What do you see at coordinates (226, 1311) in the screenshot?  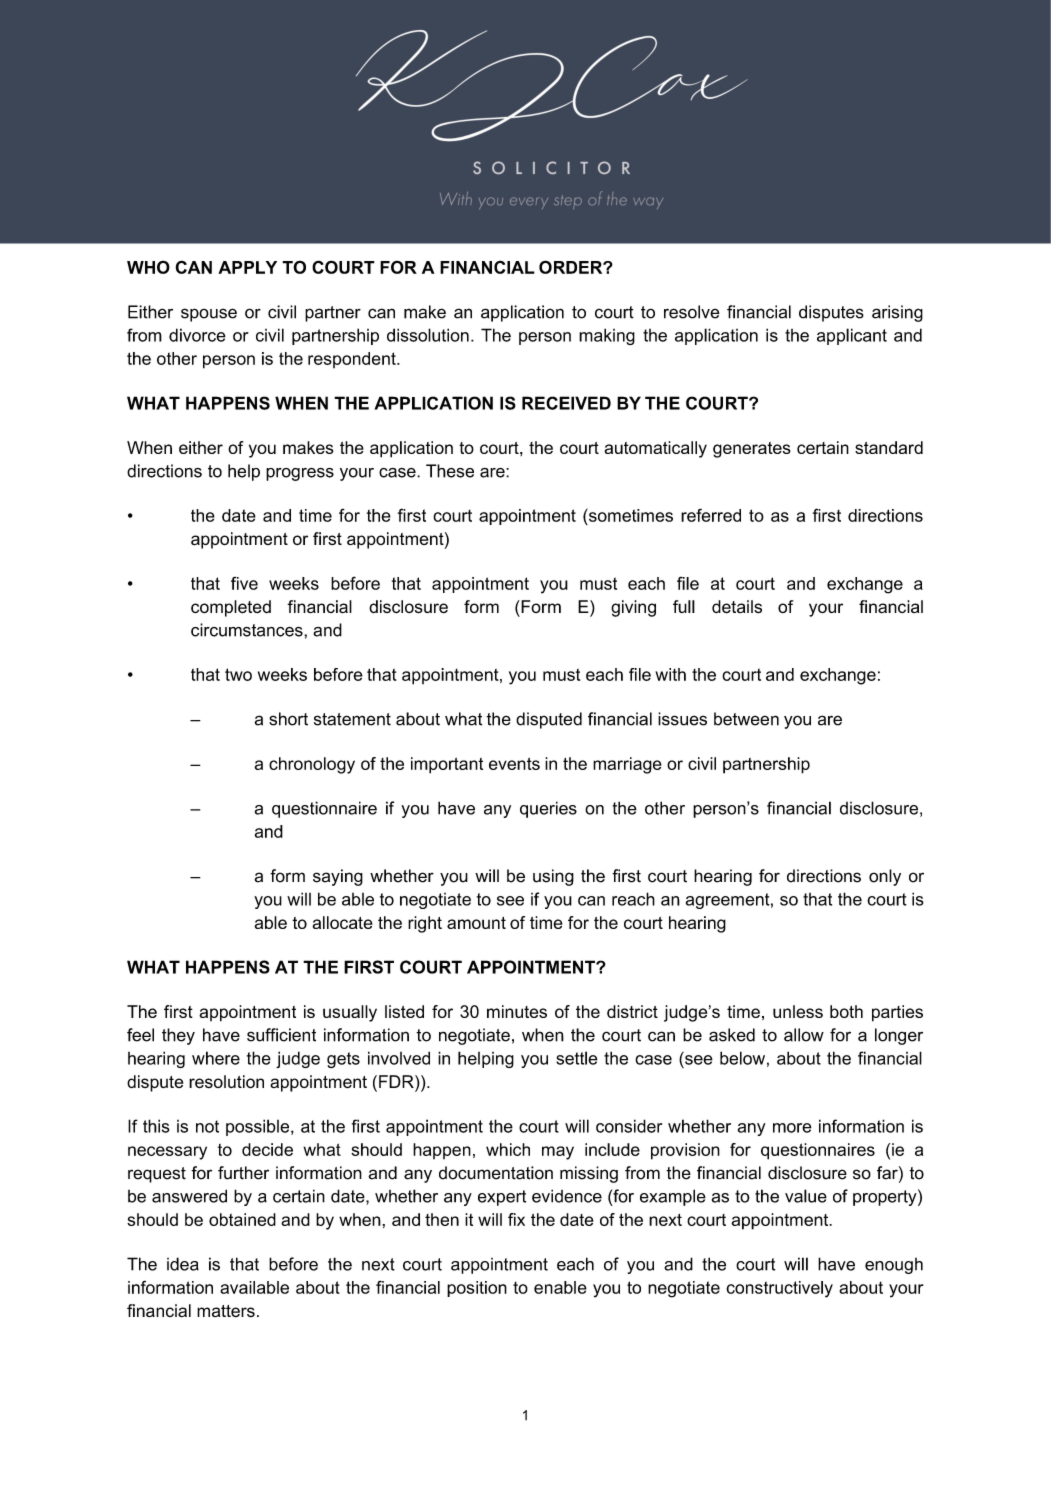 I see `matters` at bounding box center [226, 1311].
